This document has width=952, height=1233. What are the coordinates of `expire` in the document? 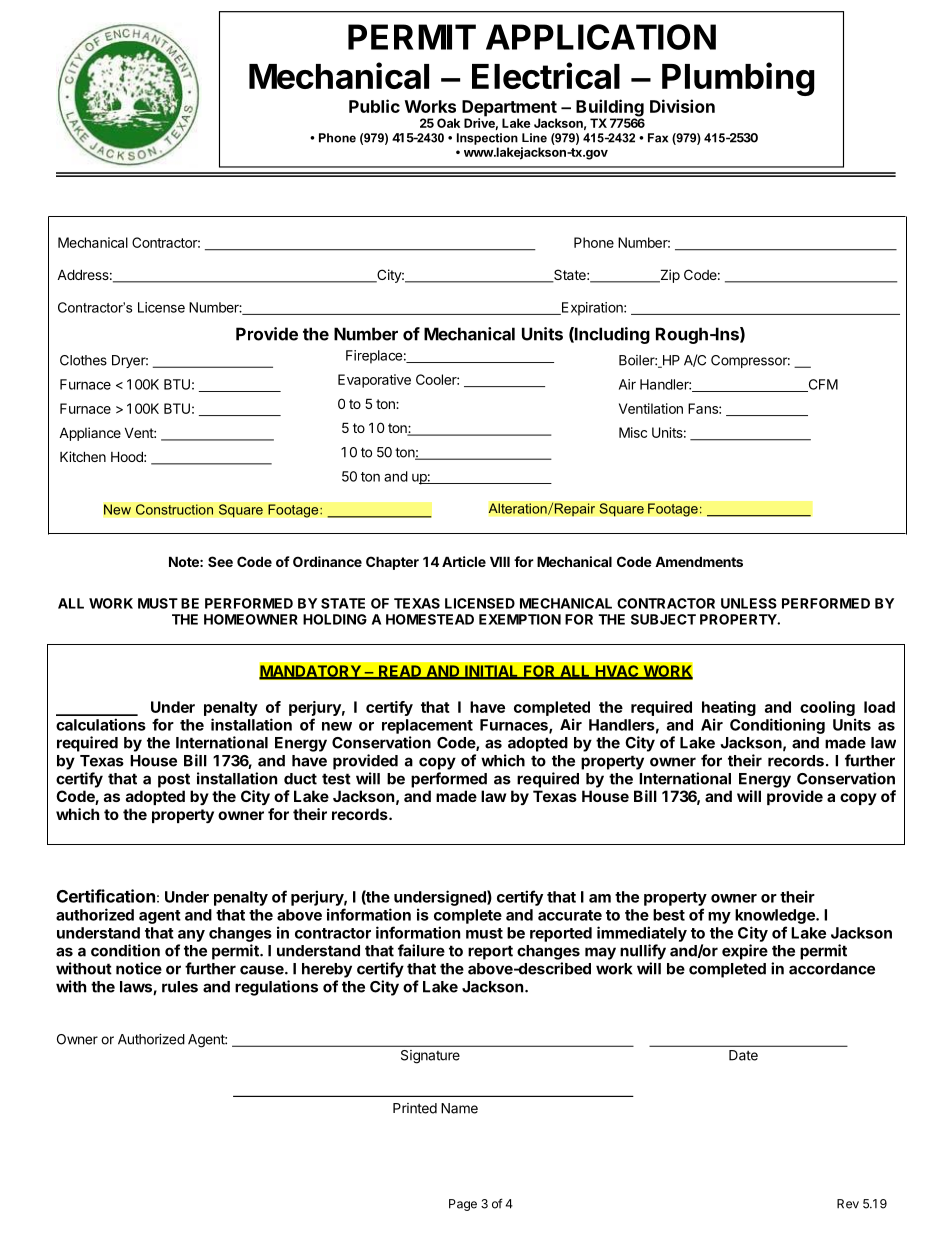 It's located at (745, 952).
